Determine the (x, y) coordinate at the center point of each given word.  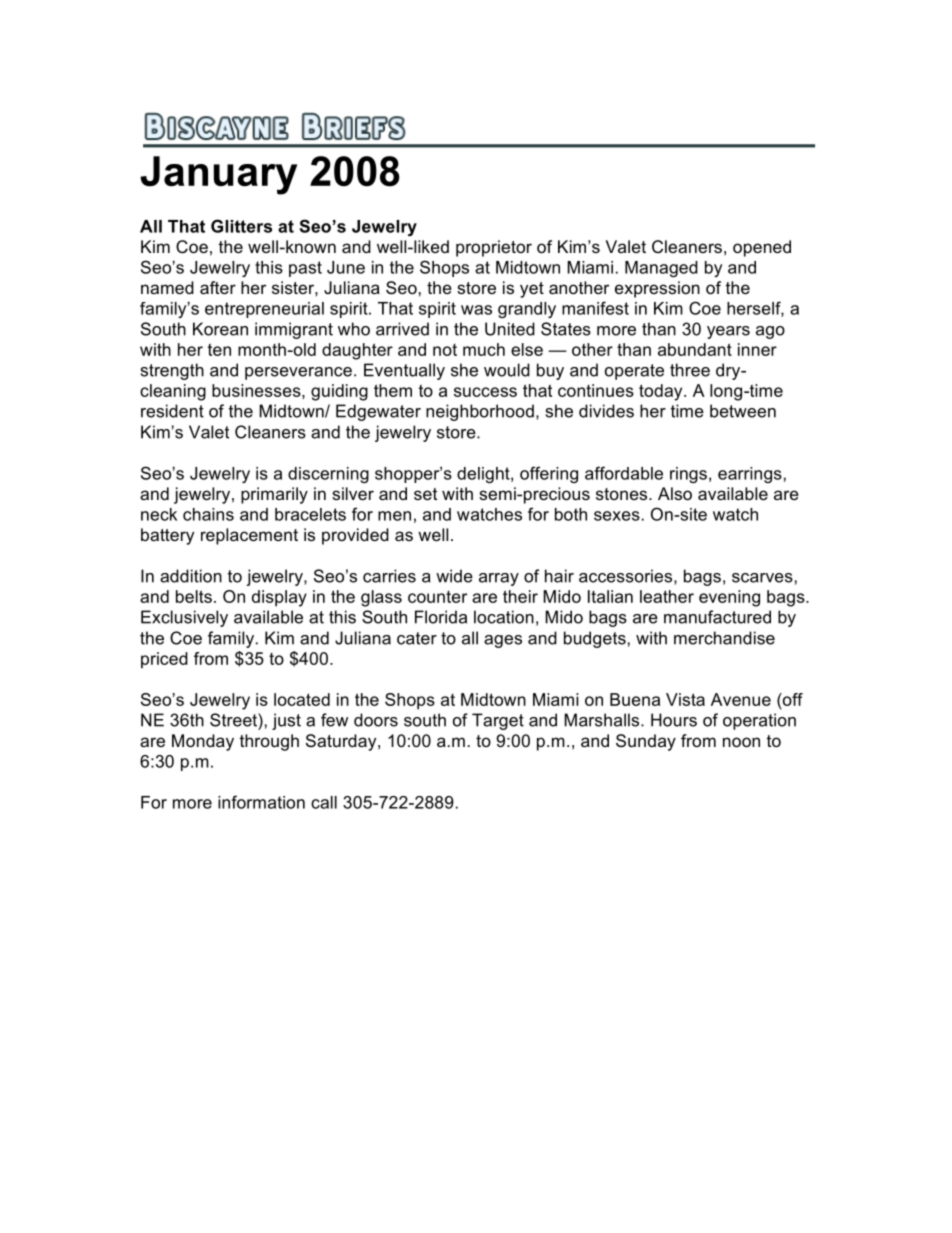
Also (675, 493)
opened (762, 248)
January (218, 175)
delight (484, 475)
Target (498, 721)
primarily (274, 495)
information (261, 802)
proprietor (494, 248)
